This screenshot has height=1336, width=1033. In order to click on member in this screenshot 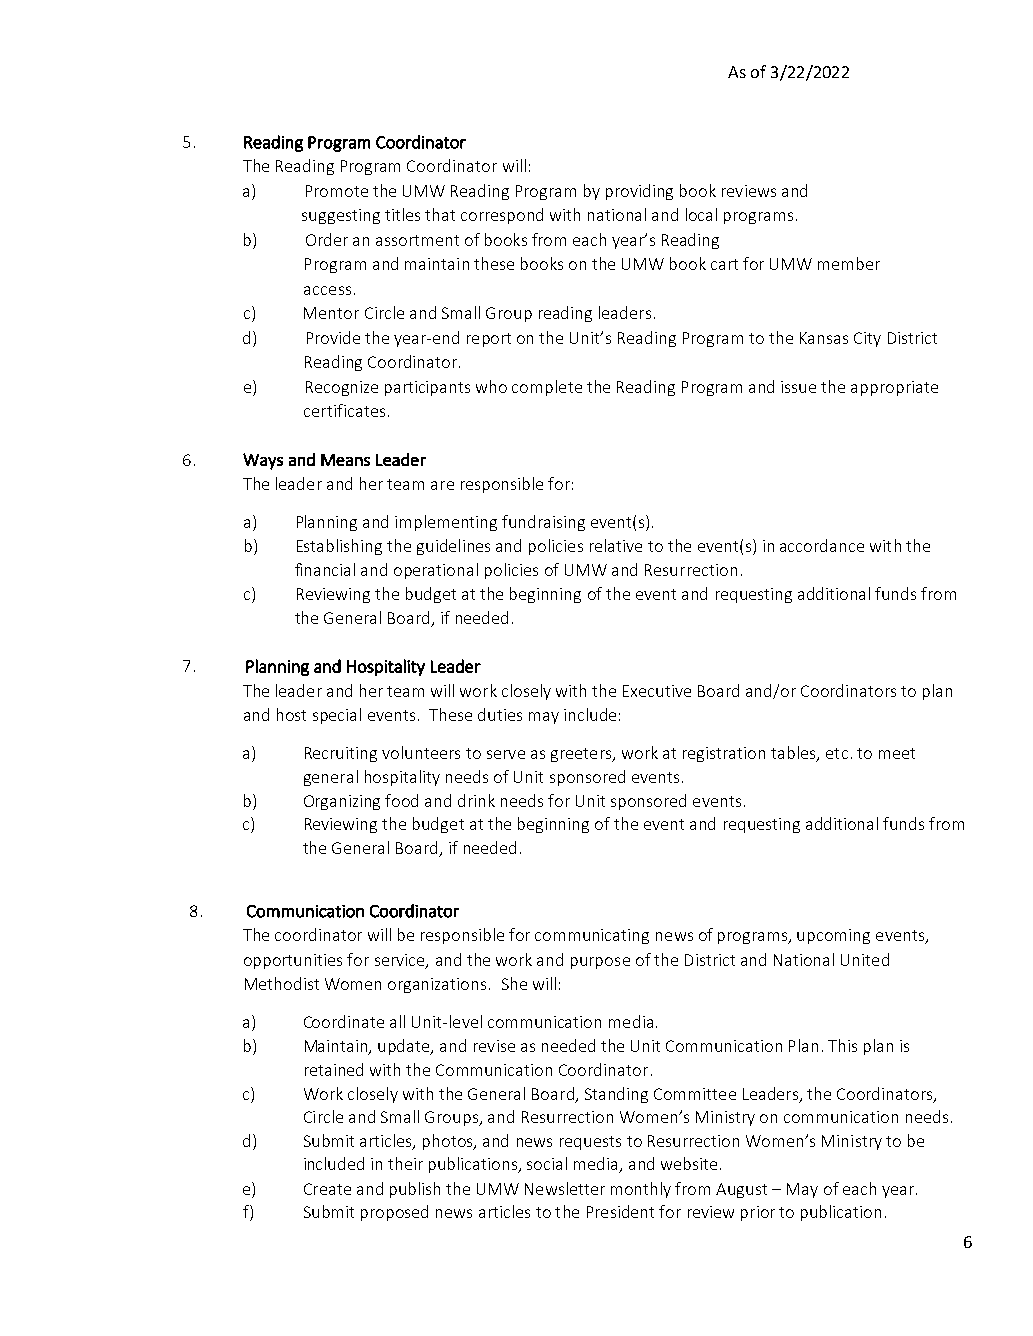, I will do `click(849, 263)`.
